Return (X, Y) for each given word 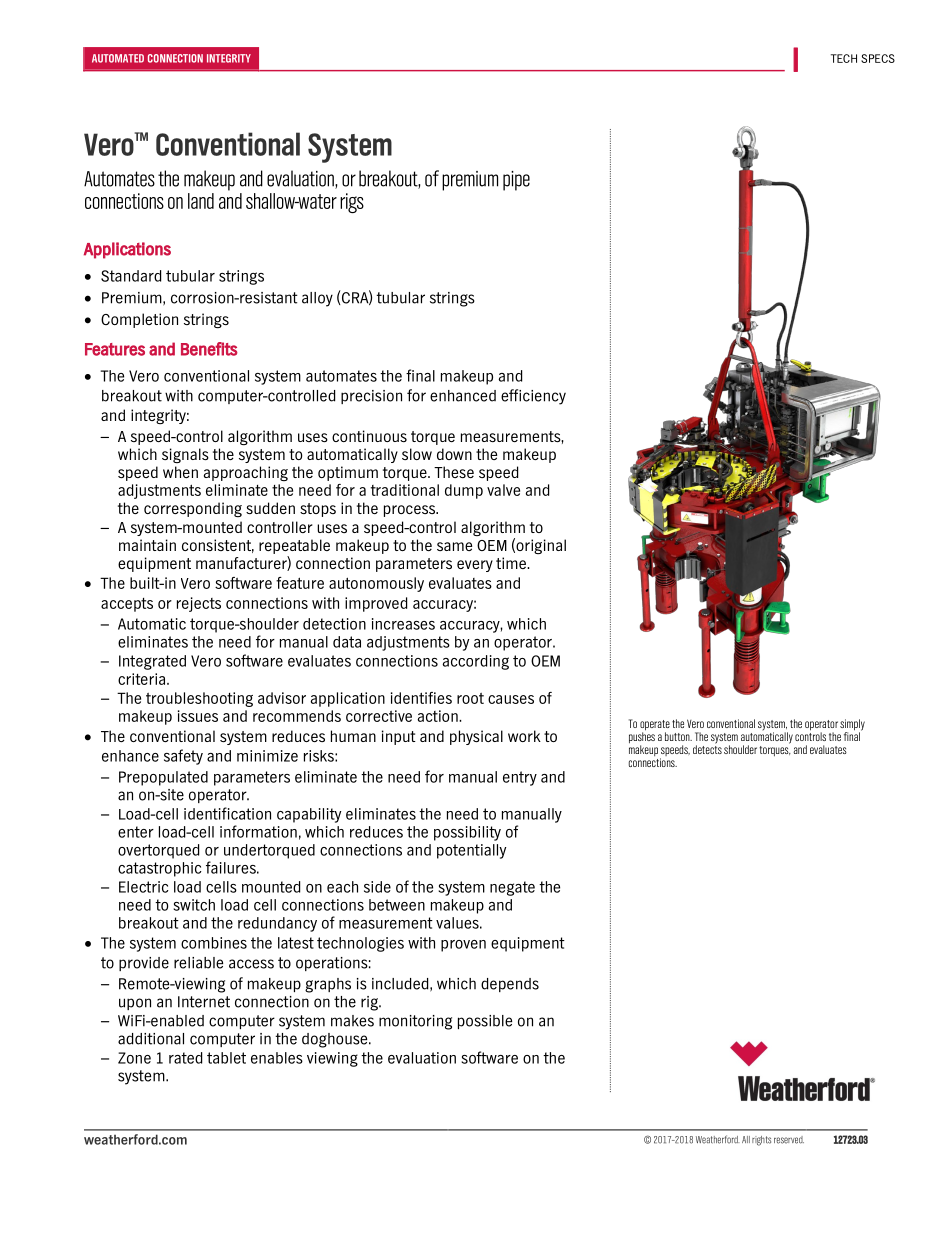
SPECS (878, 58)
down (454, 454)
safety (183, 757)
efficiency (533, 397)
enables (277, 1058)
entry (520, 778)
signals (185, 455)
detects (707, 748)
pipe (516, 181)
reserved (789, 1140)
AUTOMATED (118, 58)
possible (485, 1022)
